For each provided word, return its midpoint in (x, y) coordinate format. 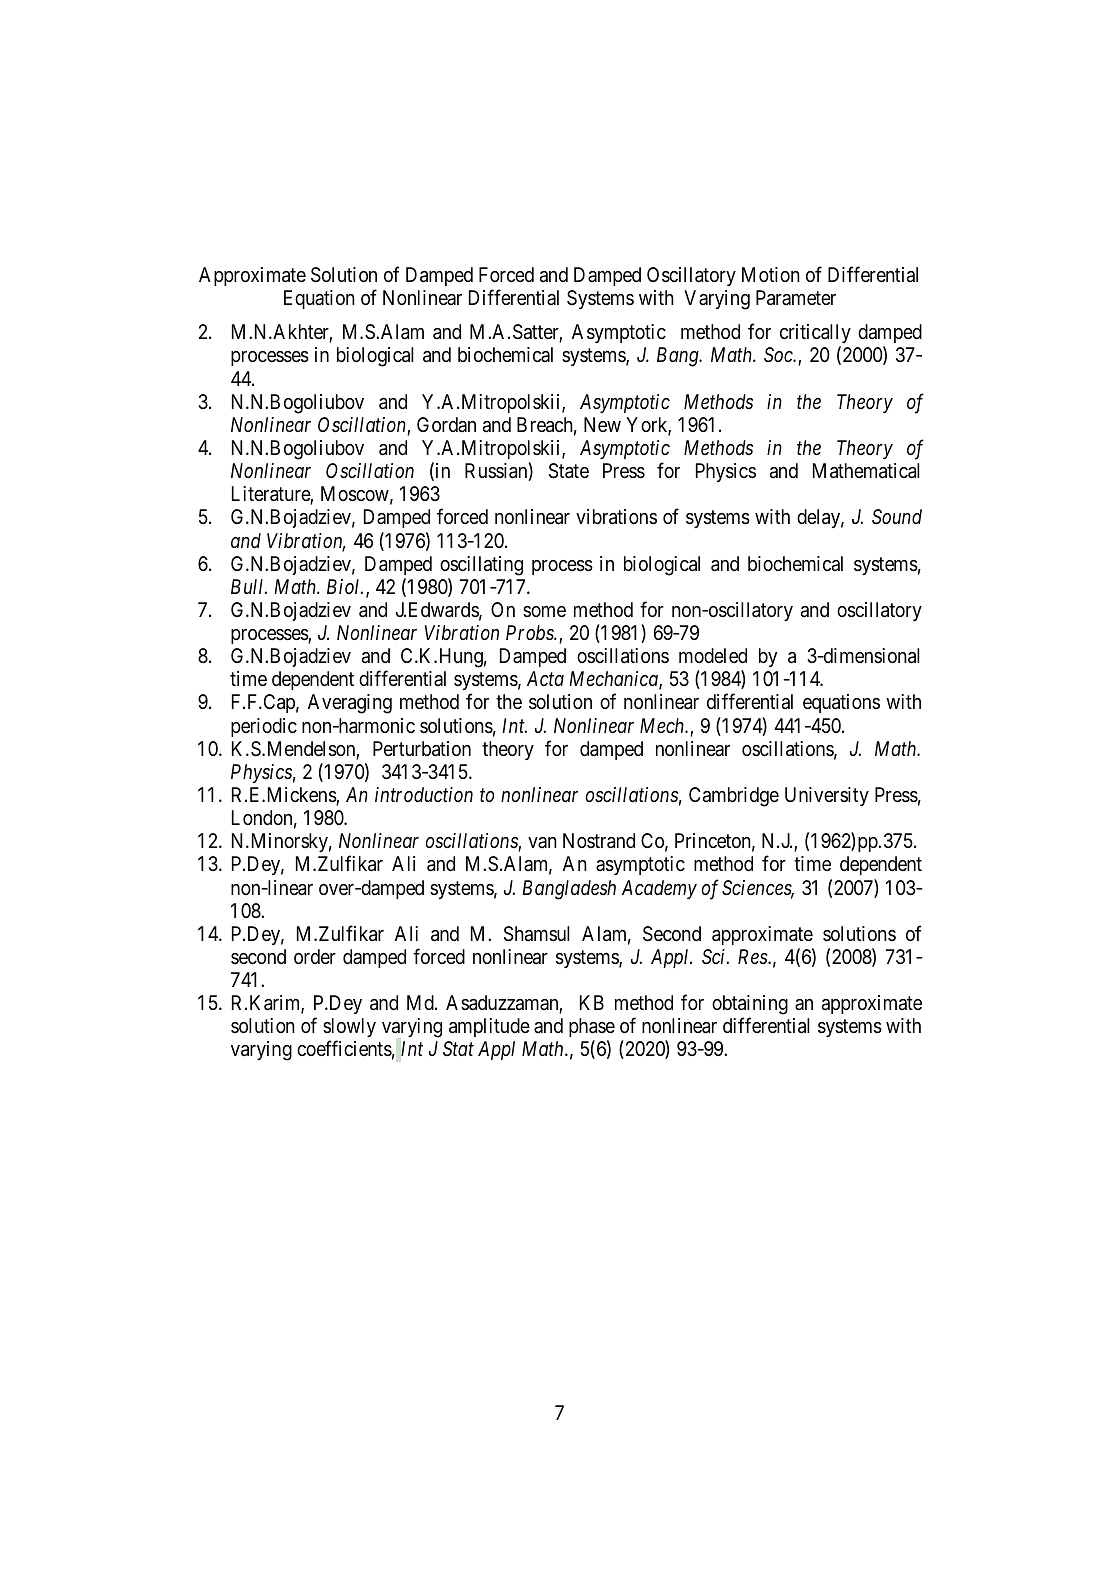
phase (592, 1029)
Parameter (796, 298)
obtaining (750, 1006)
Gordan (446, 424)
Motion (771, 274)
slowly (349, 1029)
